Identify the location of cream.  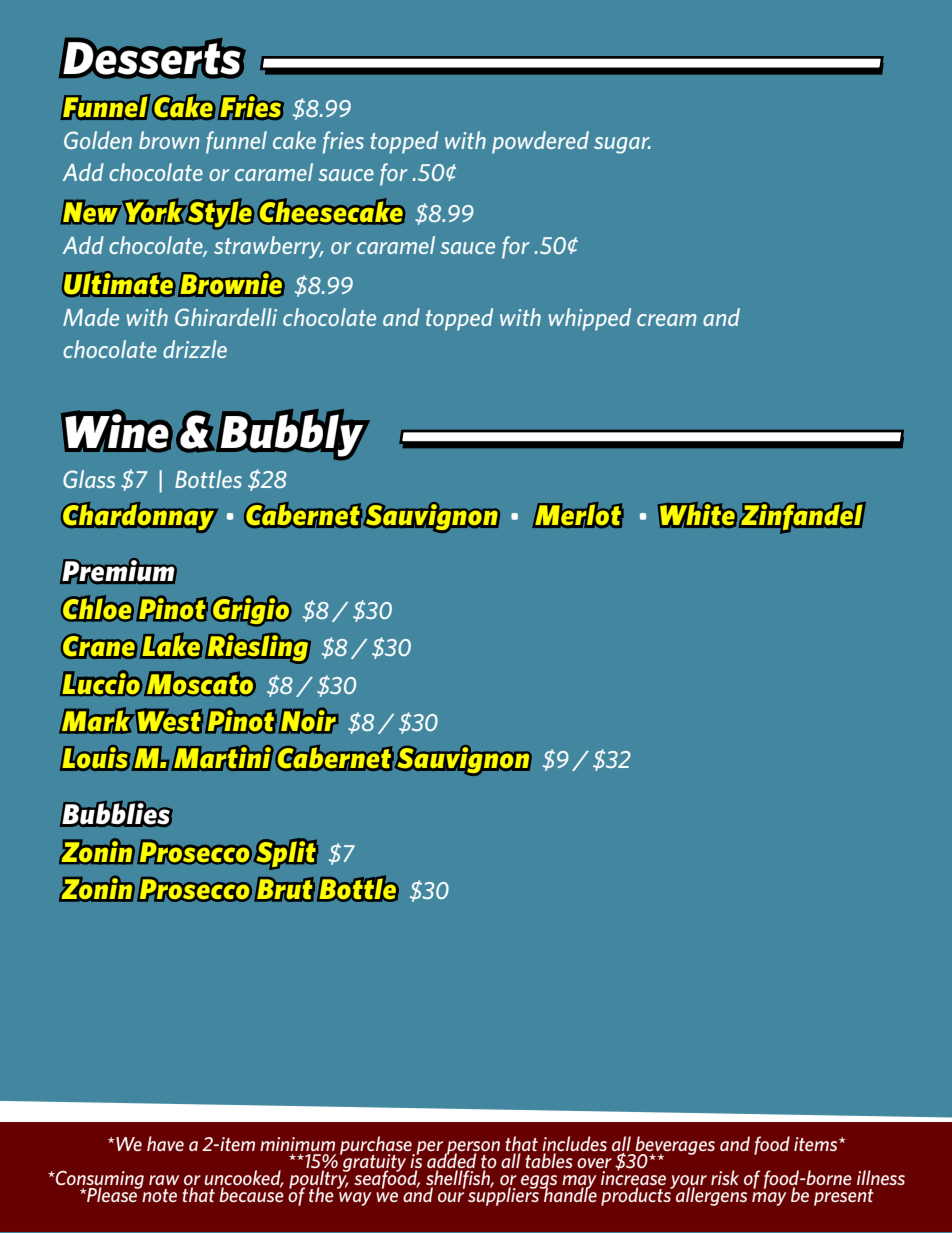
(667, 320).
